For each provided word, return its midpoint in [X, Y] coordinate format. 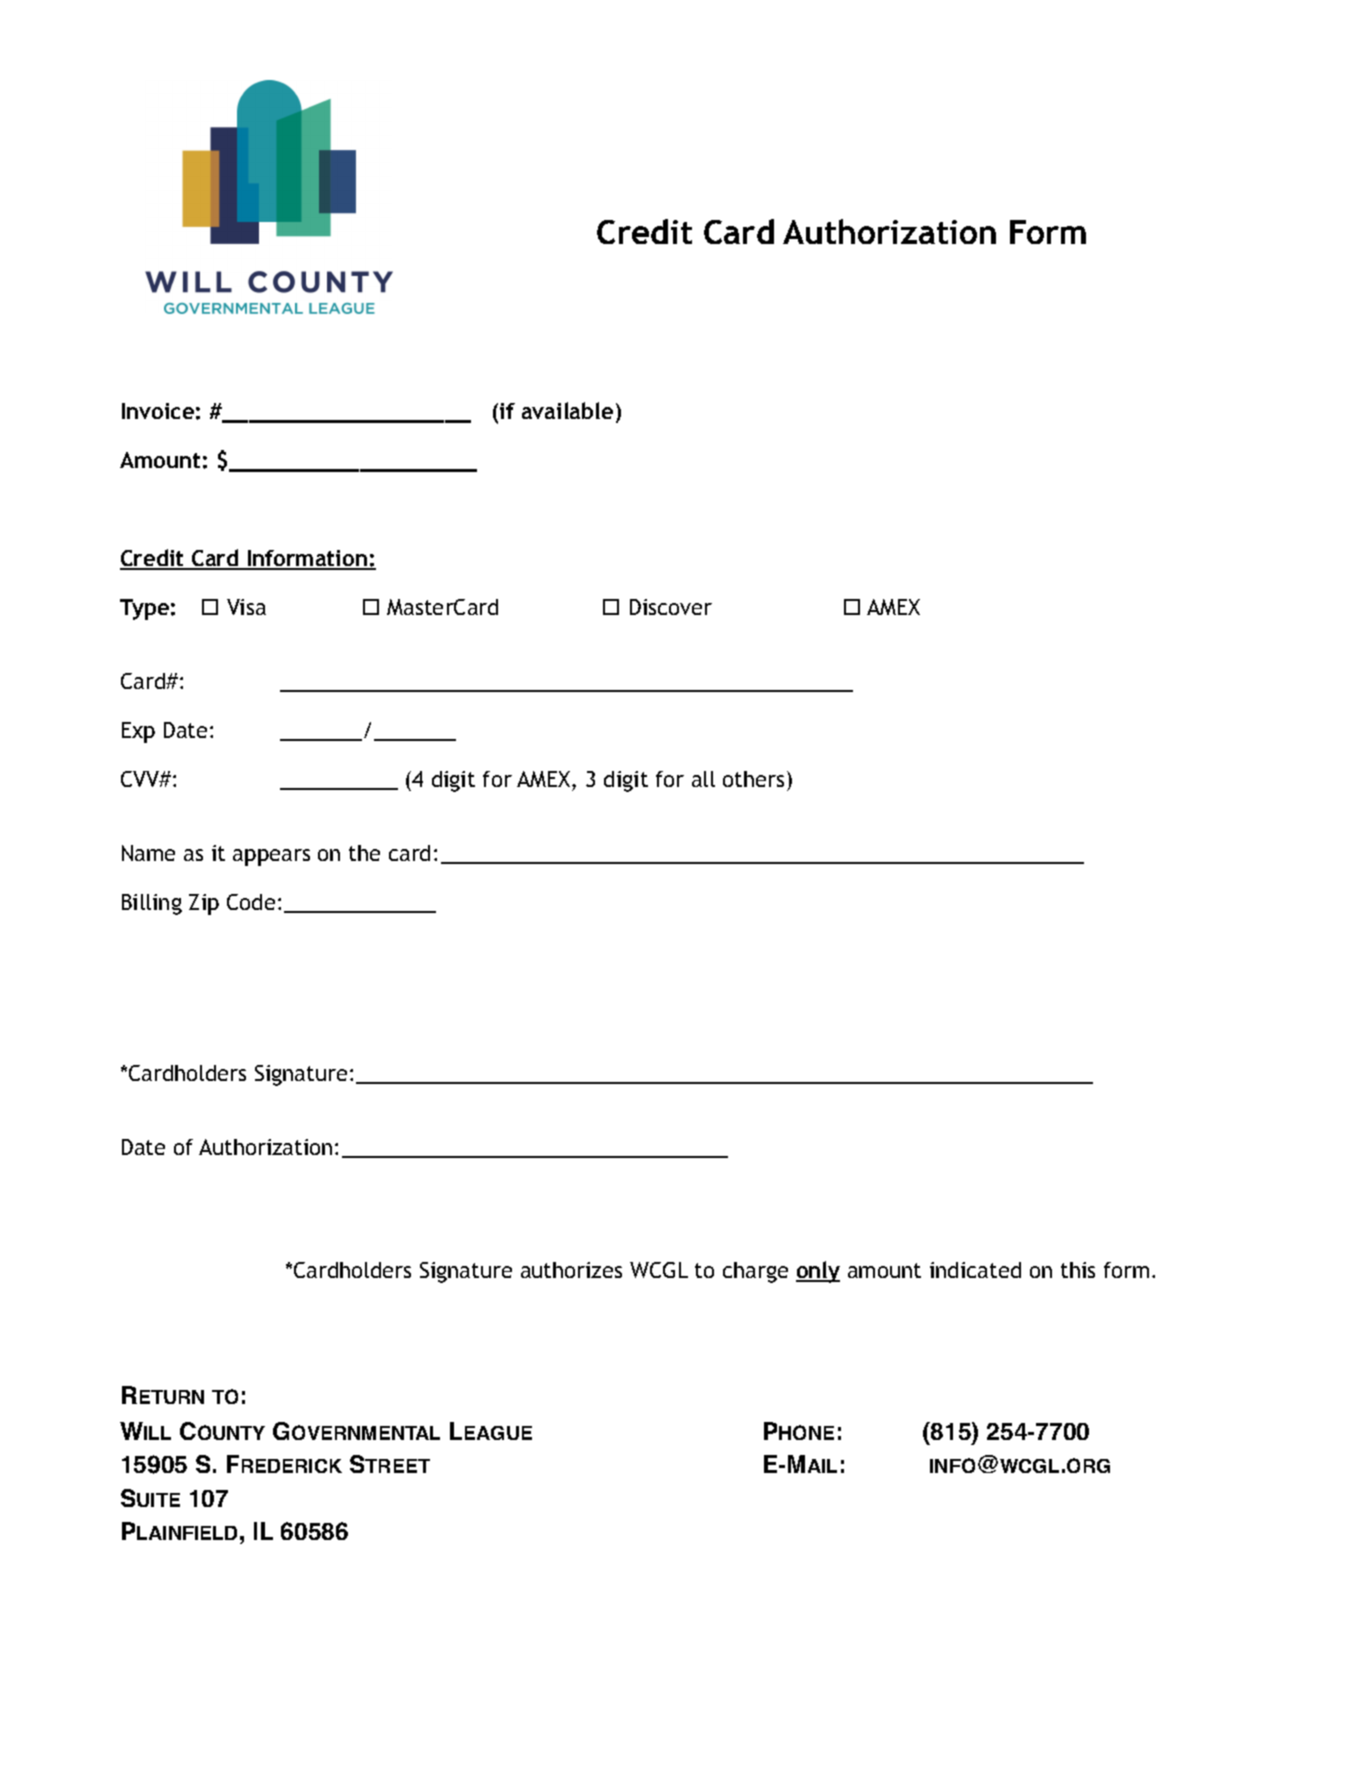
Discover [671, 607]
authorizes [571, 1270]
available [567, 410]
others [753, 779]
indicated [975, 1270]
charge [755, 1272]
